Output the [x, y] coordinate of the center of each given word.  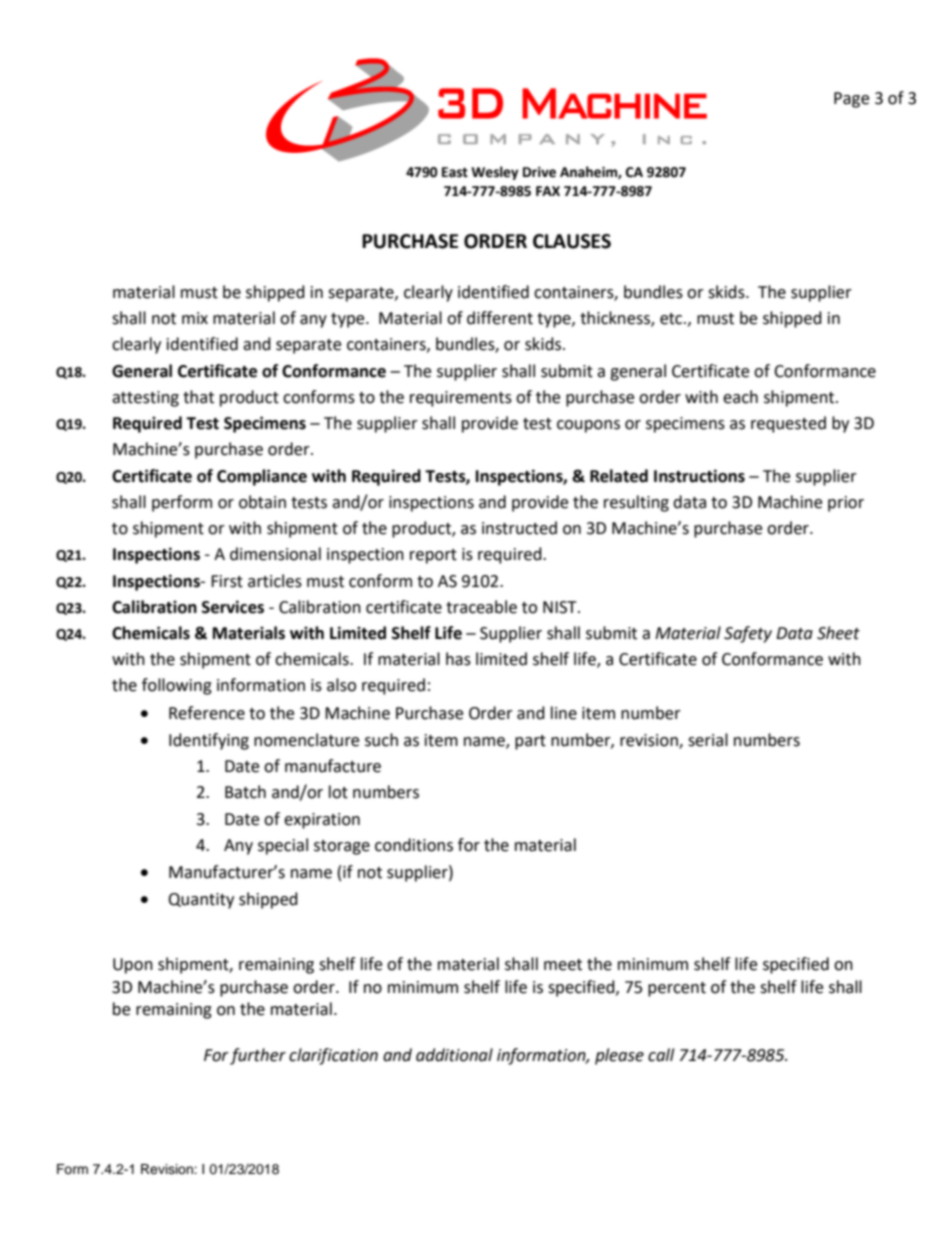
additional [454, 1055]
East [455, 172]
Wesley [495, 173]
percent [677, 989]
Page [851, 100]
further [258, 1056]
